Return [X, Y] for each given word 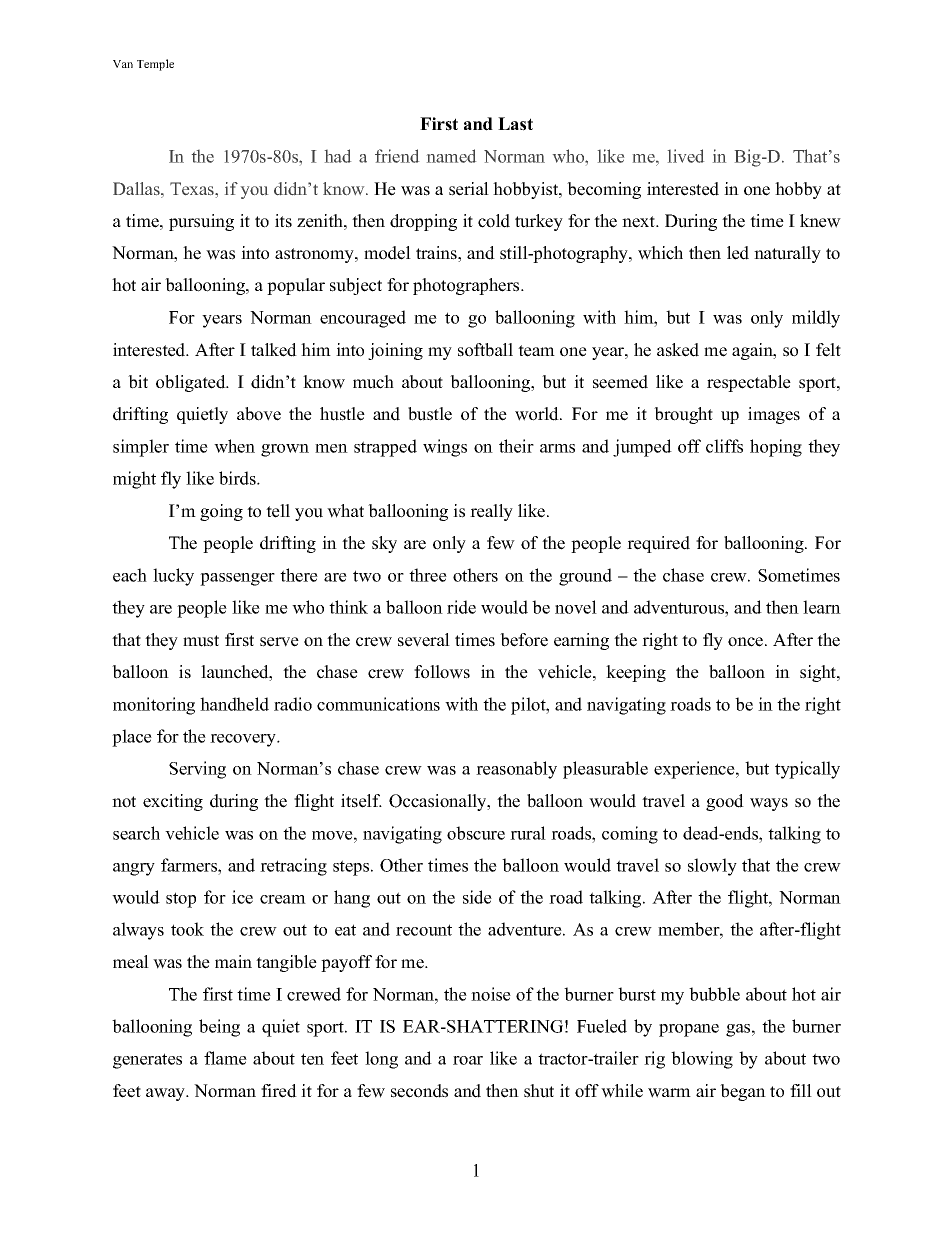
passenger [237, 579]
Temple [155, 65]
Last [515, 124]
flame [225, 1058]
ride [461, 607]
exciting [173, 802]
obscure [476, 833]
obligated [192, 383]
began [743, 1092]
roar [468, 1060]
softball [485, 350]
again [753, 351]
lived [686, 156]
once [747, 642]
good [725, 802]
